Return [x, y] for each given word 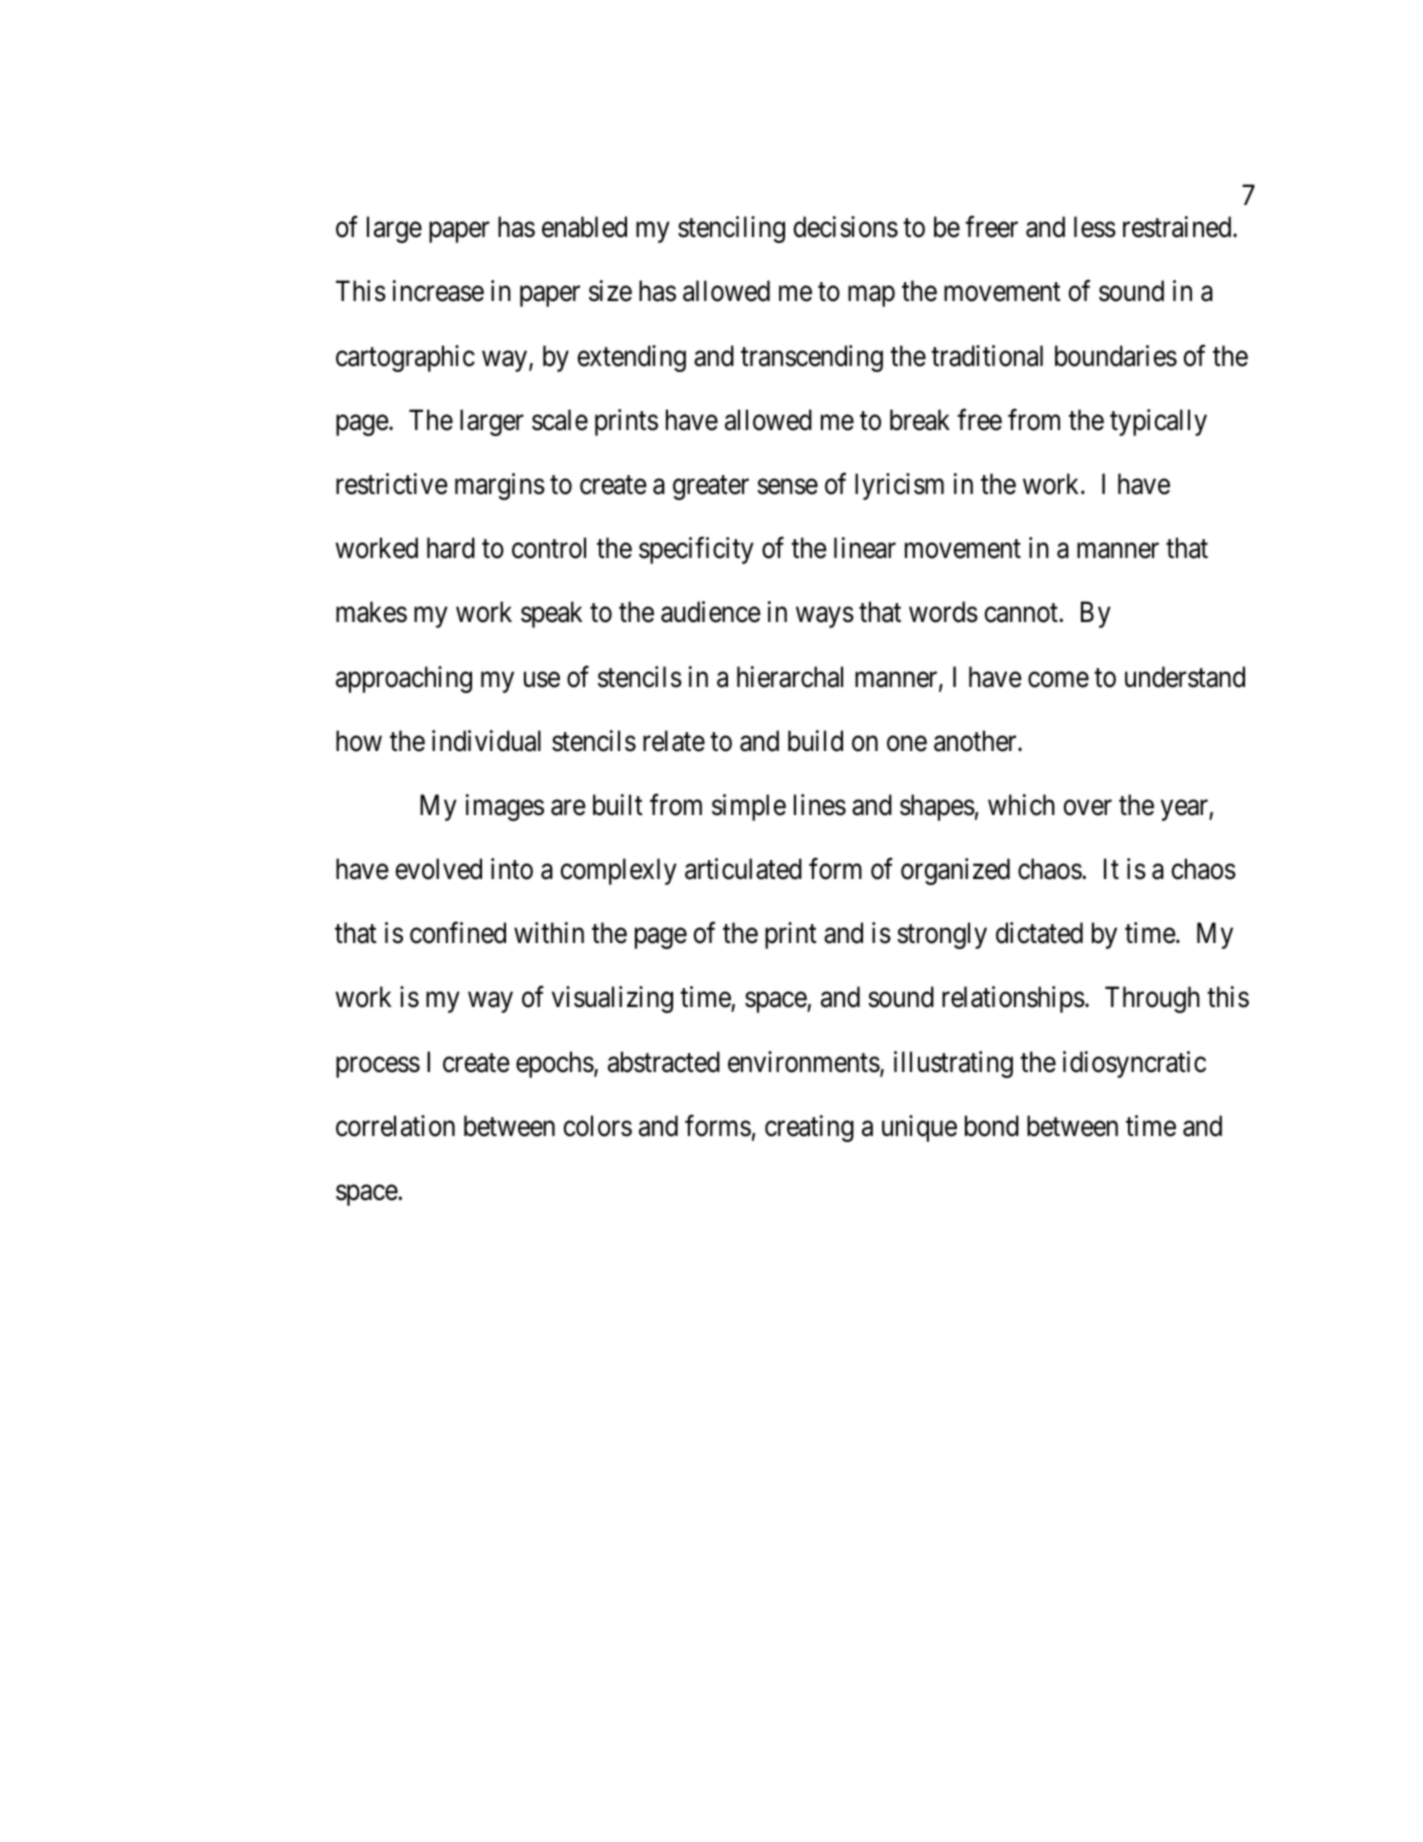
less [1095, 227]
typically [1158, 422]
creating [809, 1128]
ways [825, 618]
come [1058, 680]
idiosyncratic [1134, 1064]
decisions [845, 227]
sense [787, 487]
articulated [743, 869]
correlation [395, 1126]
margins [500, 486]
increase [438, 291]
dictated [1039, 933]
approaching [404, 679]
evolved [438, 869]
